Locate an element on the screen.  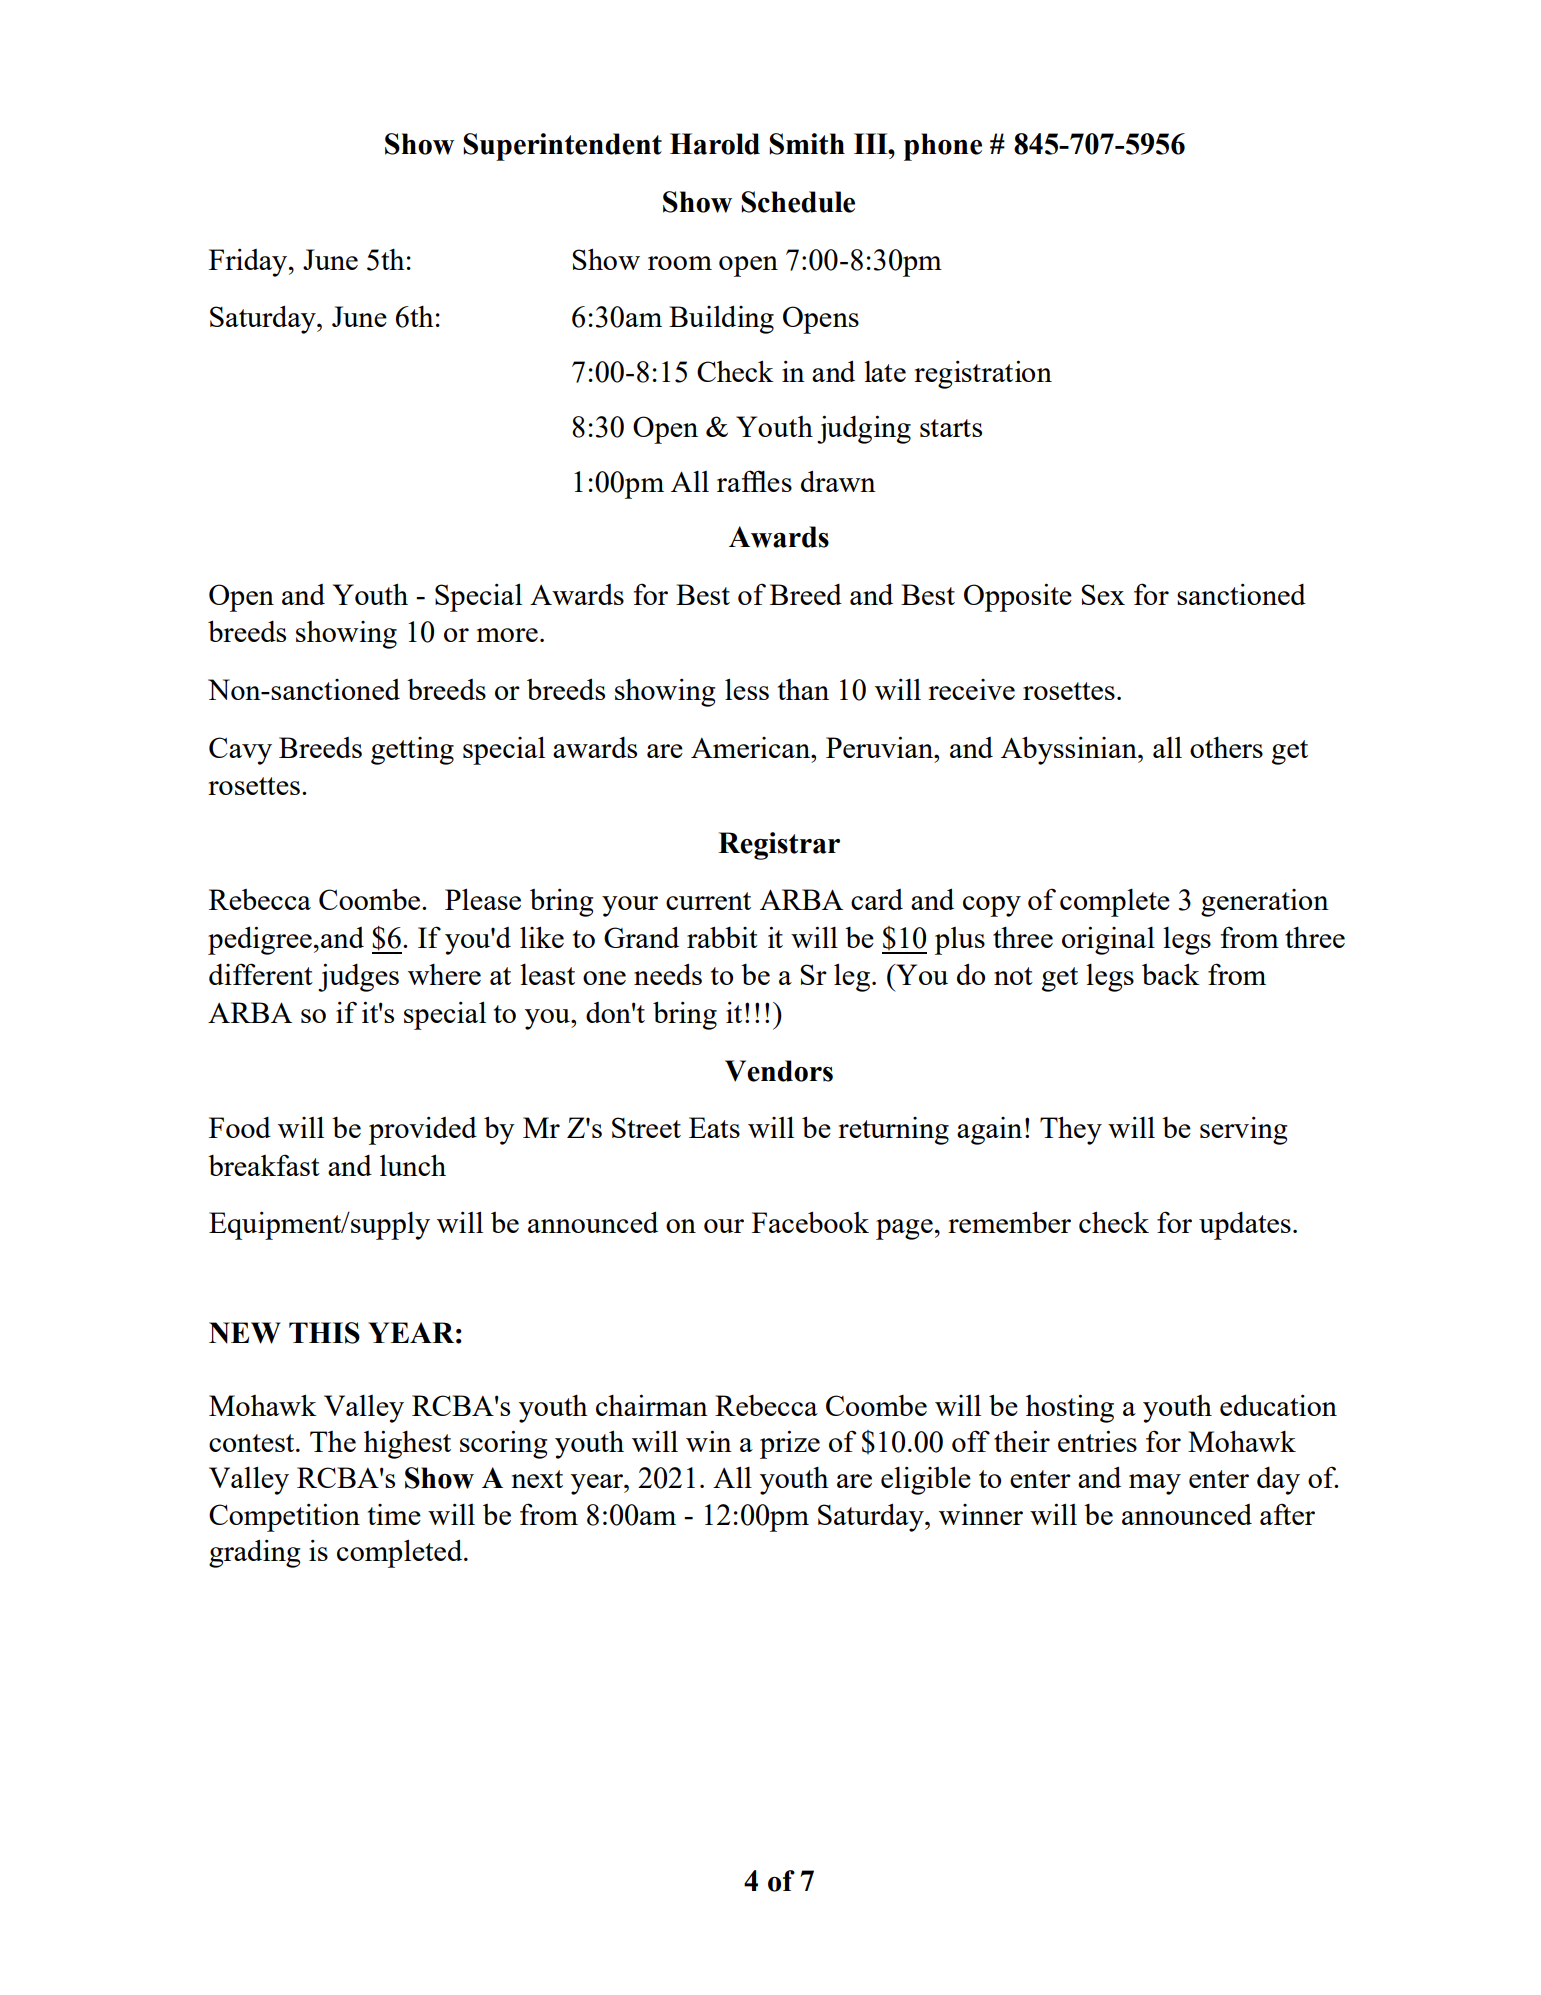
Vendors is located at coordinates (779, 1071).
